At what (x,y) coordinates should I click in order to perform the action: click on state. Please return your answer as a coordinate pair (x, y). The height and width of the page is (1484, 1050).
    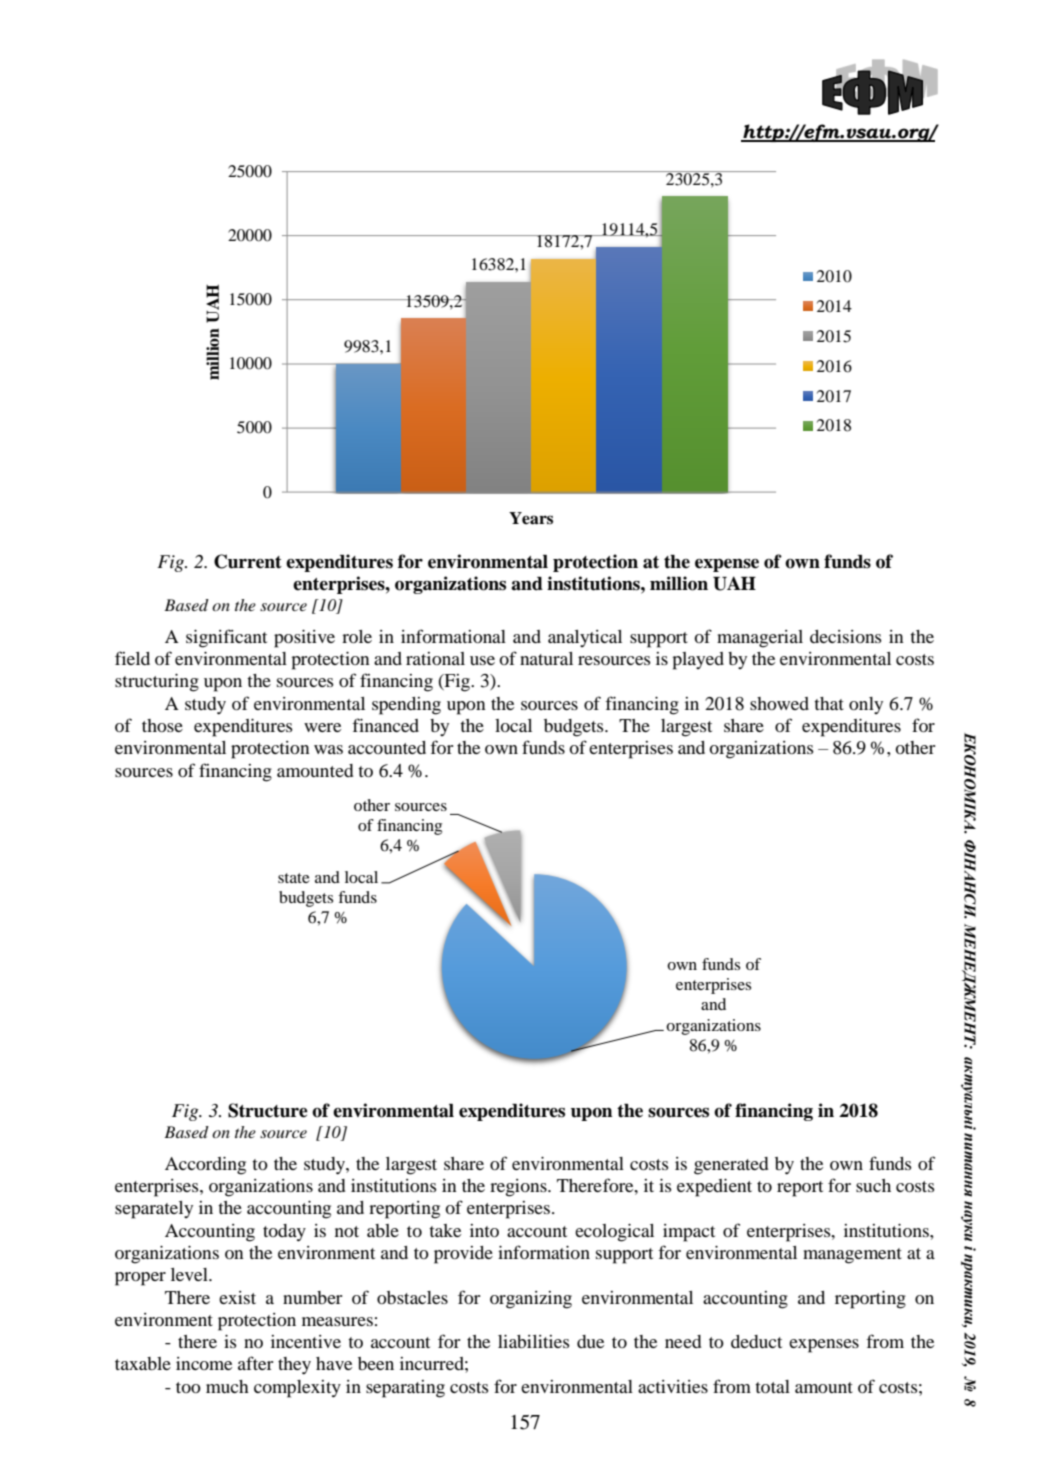
    Looking at the image, I should click on (294, 878).
